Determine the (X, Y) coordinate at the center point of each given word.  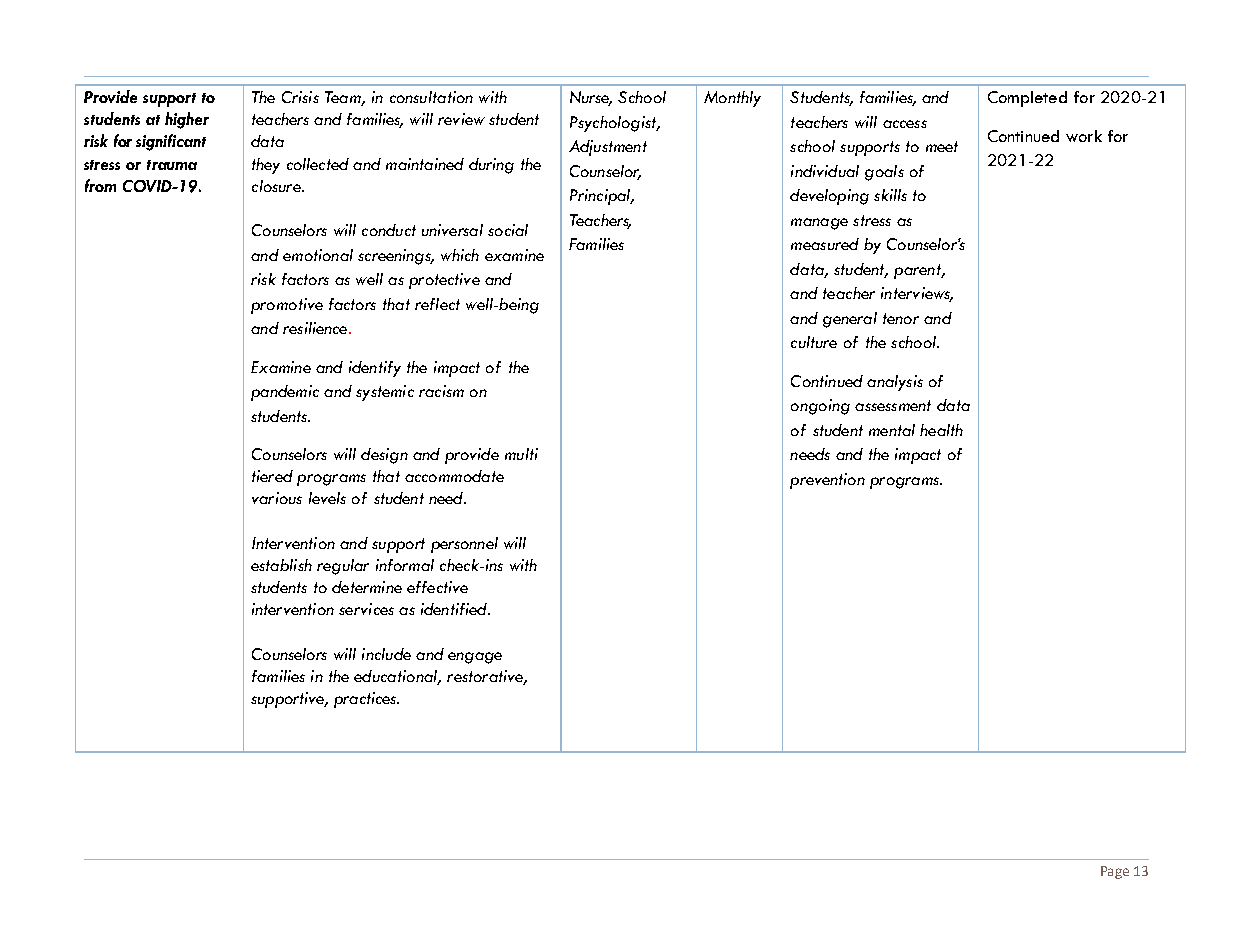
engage (475, 658)
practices (366, 700)
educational (396, 677)
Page (1115, 872)
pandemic (285, 393)
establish (281, 565)
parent (918, 271)
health (941, 430)
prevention (827, 481)
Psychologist (614, 124)
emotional (318, 255)
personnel (464, 545)
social (508, 230)
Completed (1027, 99)
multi (521, 454)
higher (187, 120)
